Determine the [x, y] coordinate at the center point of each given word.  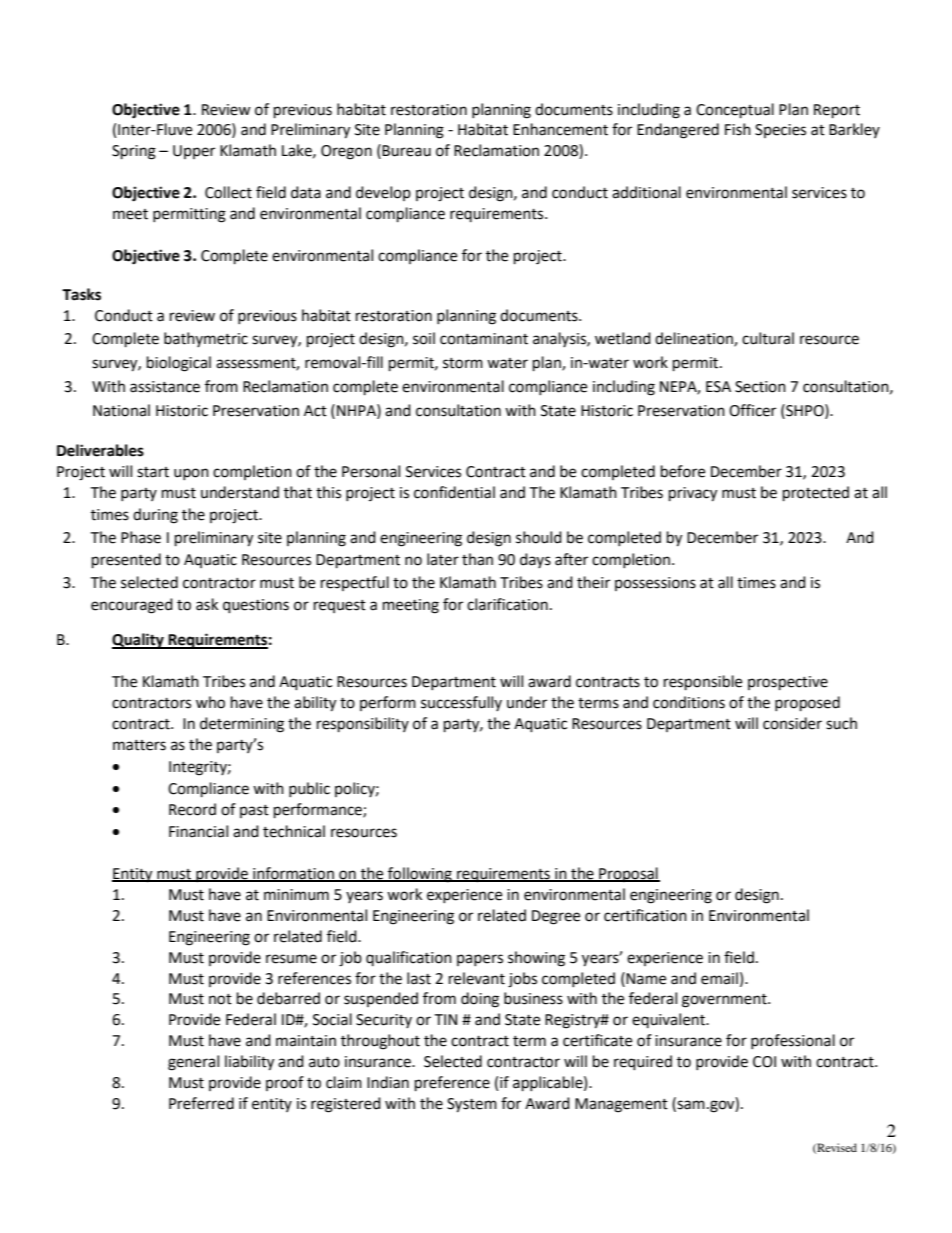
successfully [461, 703]
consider [792, 723]
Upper [194, 152]
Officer [752, 410]
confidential [454, 492]
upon [191, 474]
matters [139, 745]
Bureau [406, 151]
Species [780, 131]
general [193, 1063]
